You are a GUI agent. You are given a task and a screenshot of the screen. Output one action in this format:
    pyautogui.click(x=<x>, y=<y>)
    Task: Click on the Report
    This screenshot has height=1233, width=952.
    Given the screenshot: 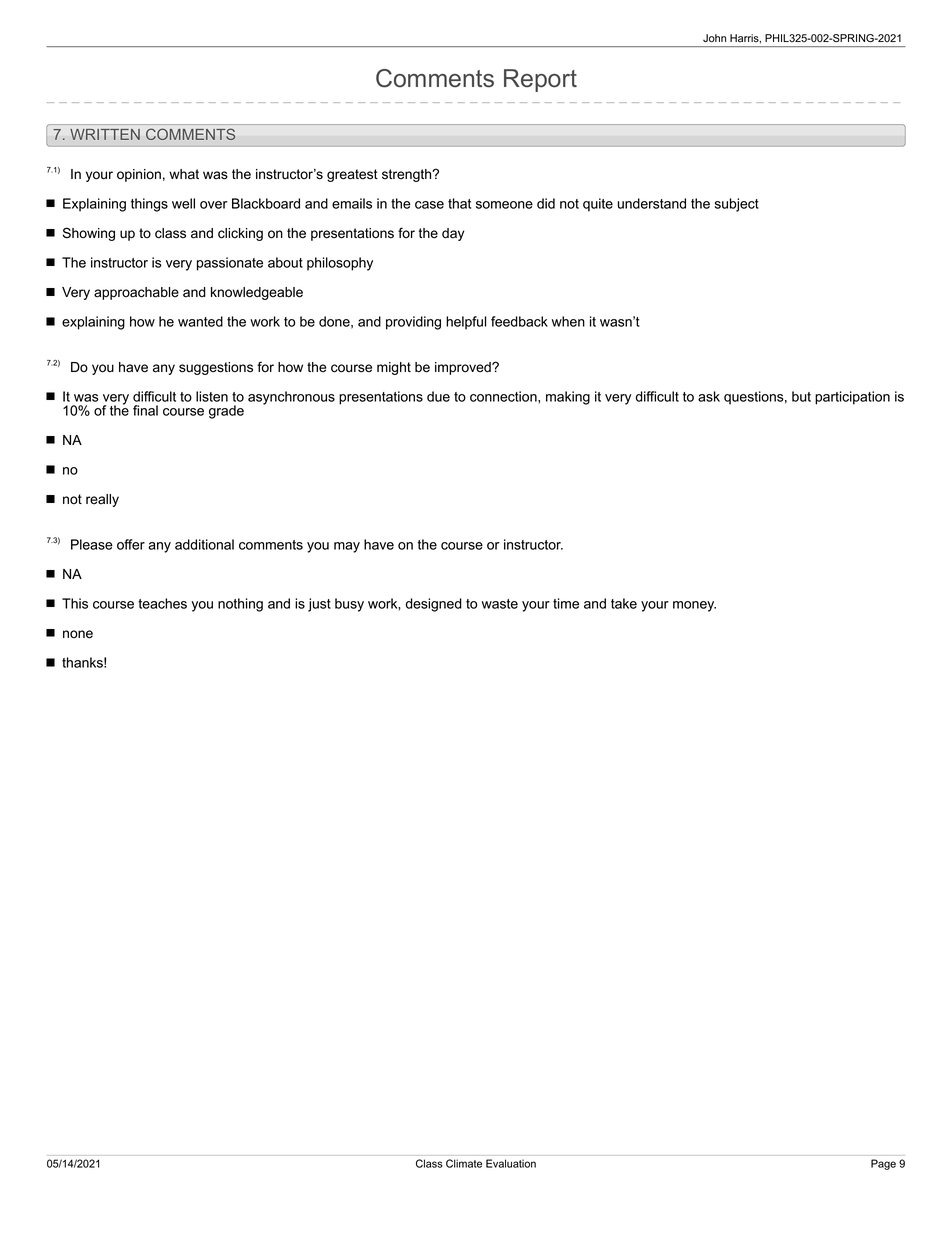 What is the action you would take?
    pyautogui.click(x=540, y=80)
